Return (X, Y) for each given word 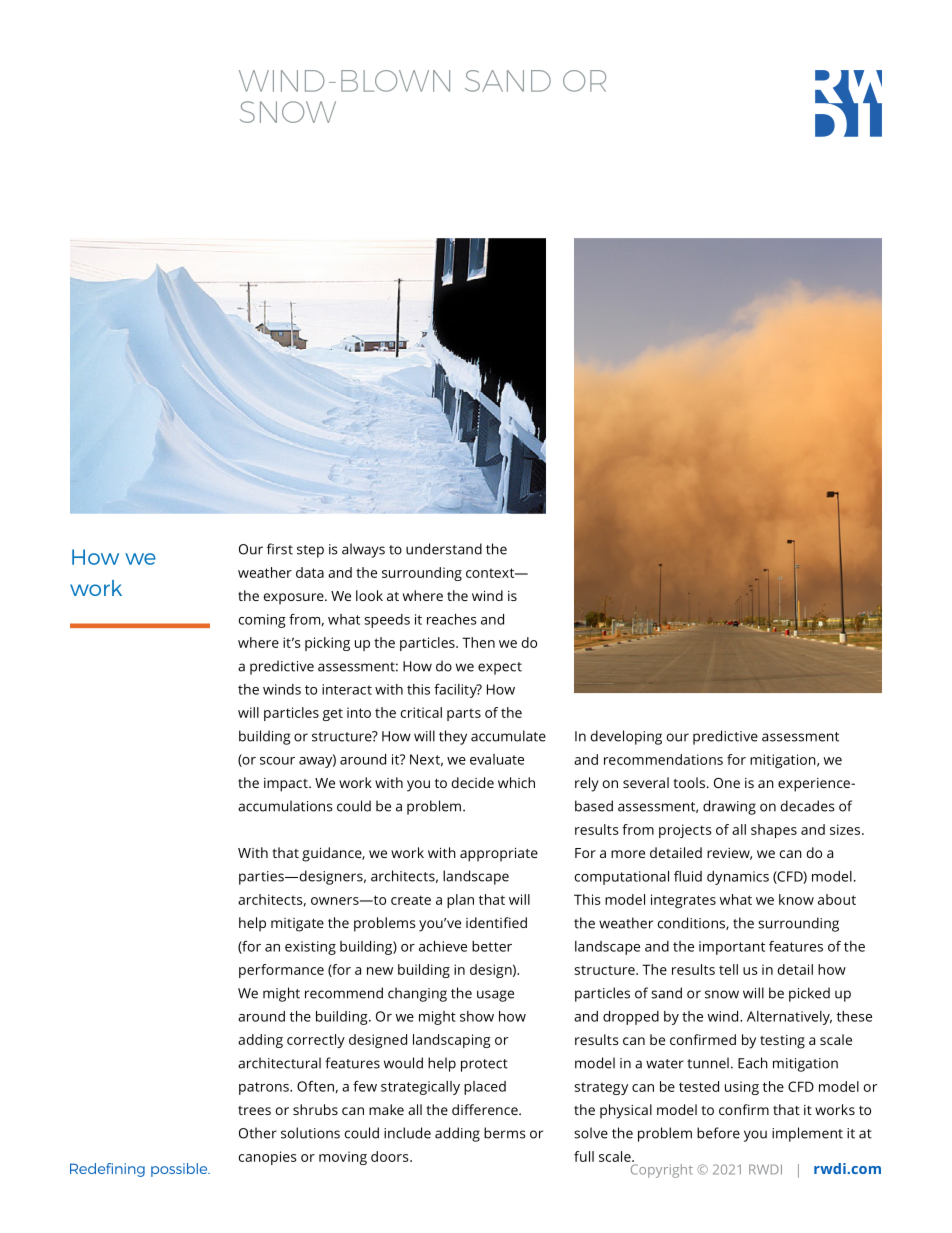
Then (478, 642)
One (727, 783)
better (492, 946)
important (732, 948)
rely (587, 784)
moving (343, 1158)
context (491, 573)
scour (277, 761)
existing (310, 948)
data (310, 572)
